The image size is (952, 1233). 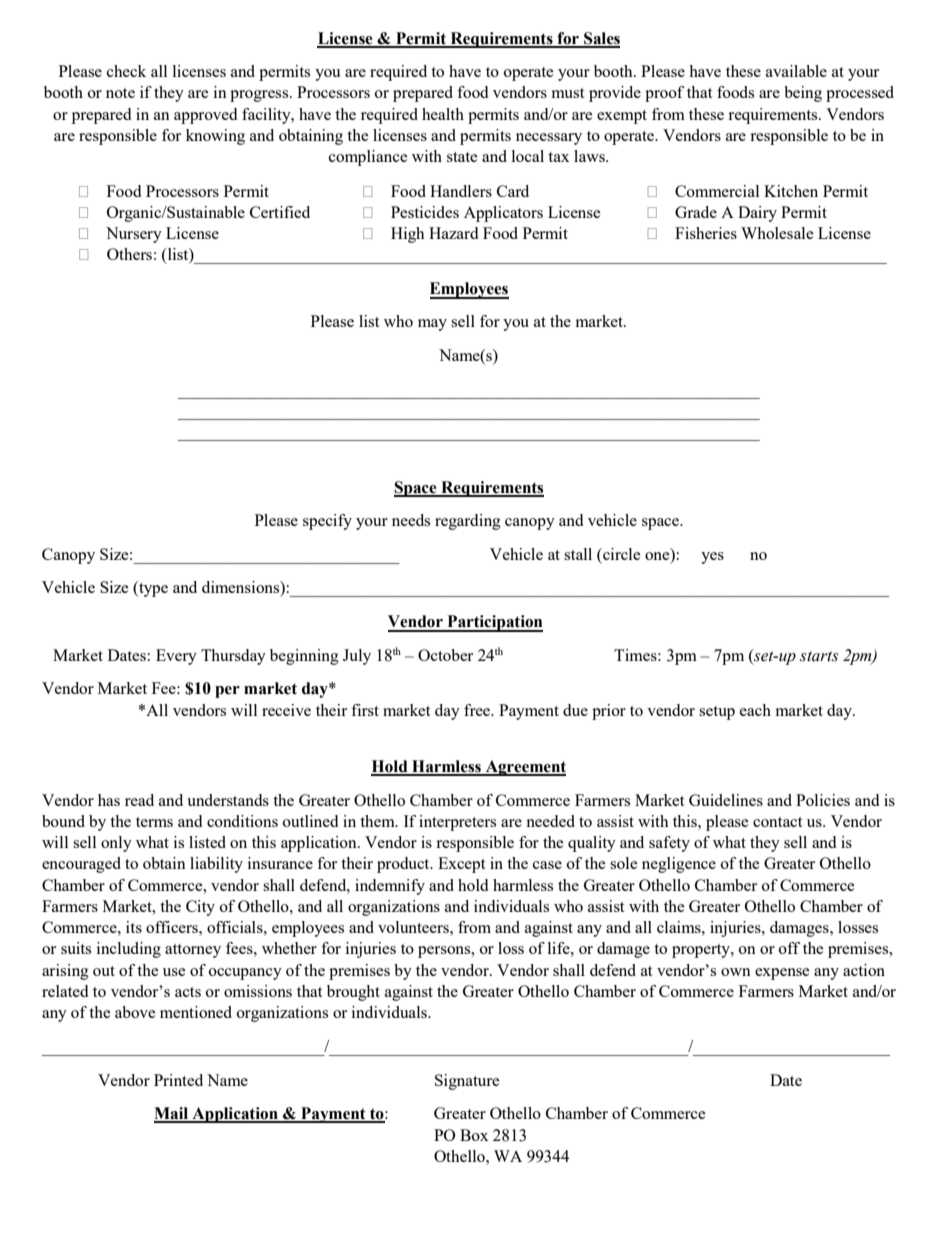 I want to click on Agreement, so click(x=524, y=768).
